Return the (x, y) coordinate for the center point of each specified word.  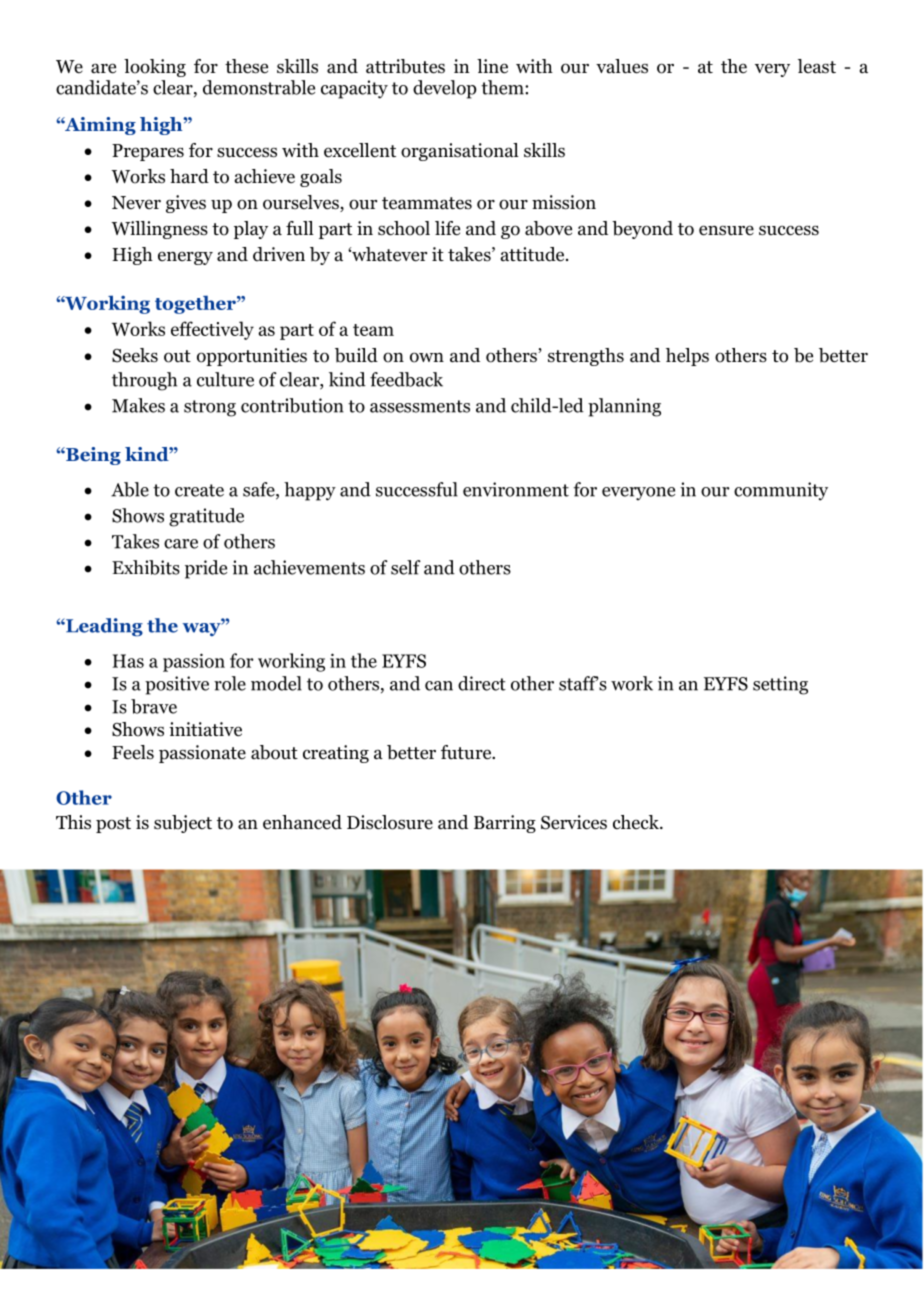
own (427, 357)
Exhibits (146, 567)
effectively (212, 330)
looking (155, 68)
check (637, 822)
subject (183, 824)
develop (445, 89)
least (817, 66)
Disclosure (390, 822)
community (781, 491)
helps (687, 357)
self (406, 567)
